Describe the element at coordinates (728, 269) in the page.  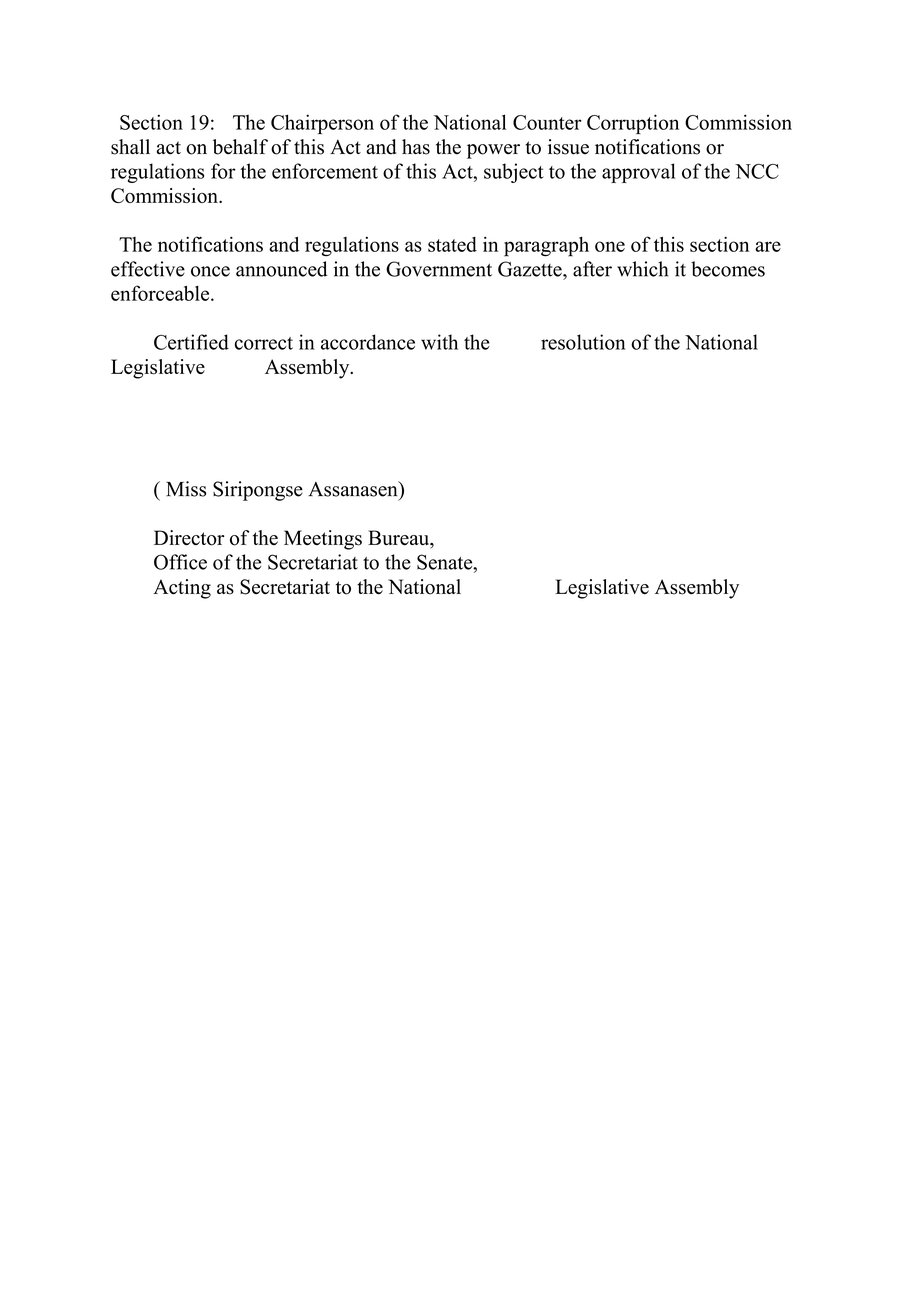
I see `becomes` at that location.
